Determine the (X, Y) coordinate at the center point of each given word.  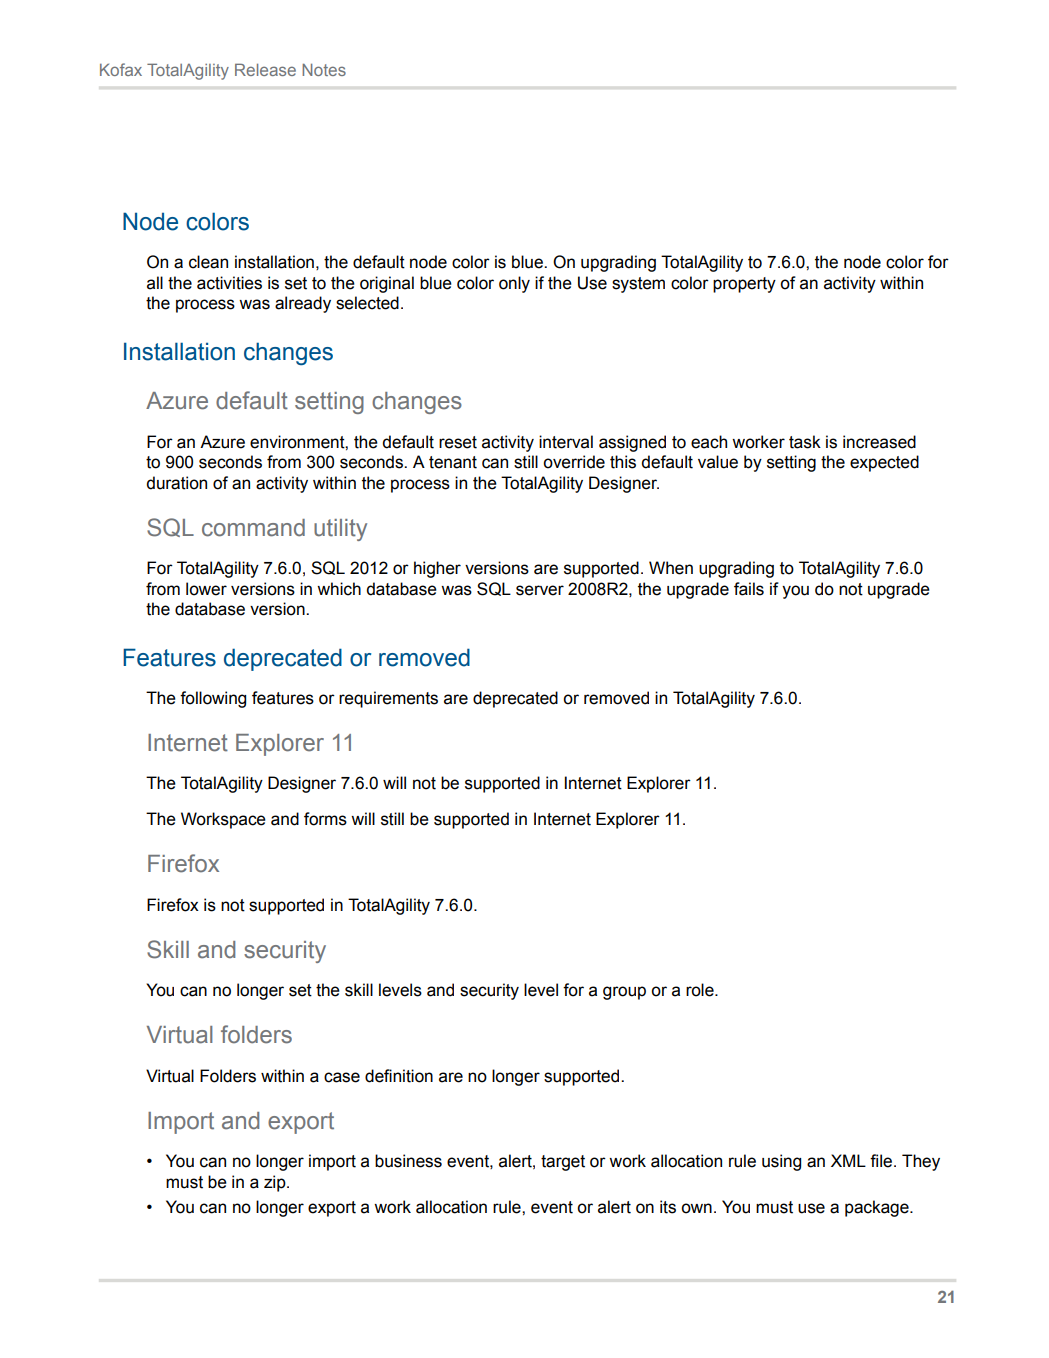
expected (884, 463)
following (213, 699)
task (805, 442)
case (342, 1077)
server (540, 590)
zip (276, 1183)
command (253, 528)
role (701, 990)
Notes (324, 69)
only (514, 284)
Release (265, 69)
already (303, 304)
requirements (388, 699)
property (744, 285)
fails (749, 589)
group (624, 993)
